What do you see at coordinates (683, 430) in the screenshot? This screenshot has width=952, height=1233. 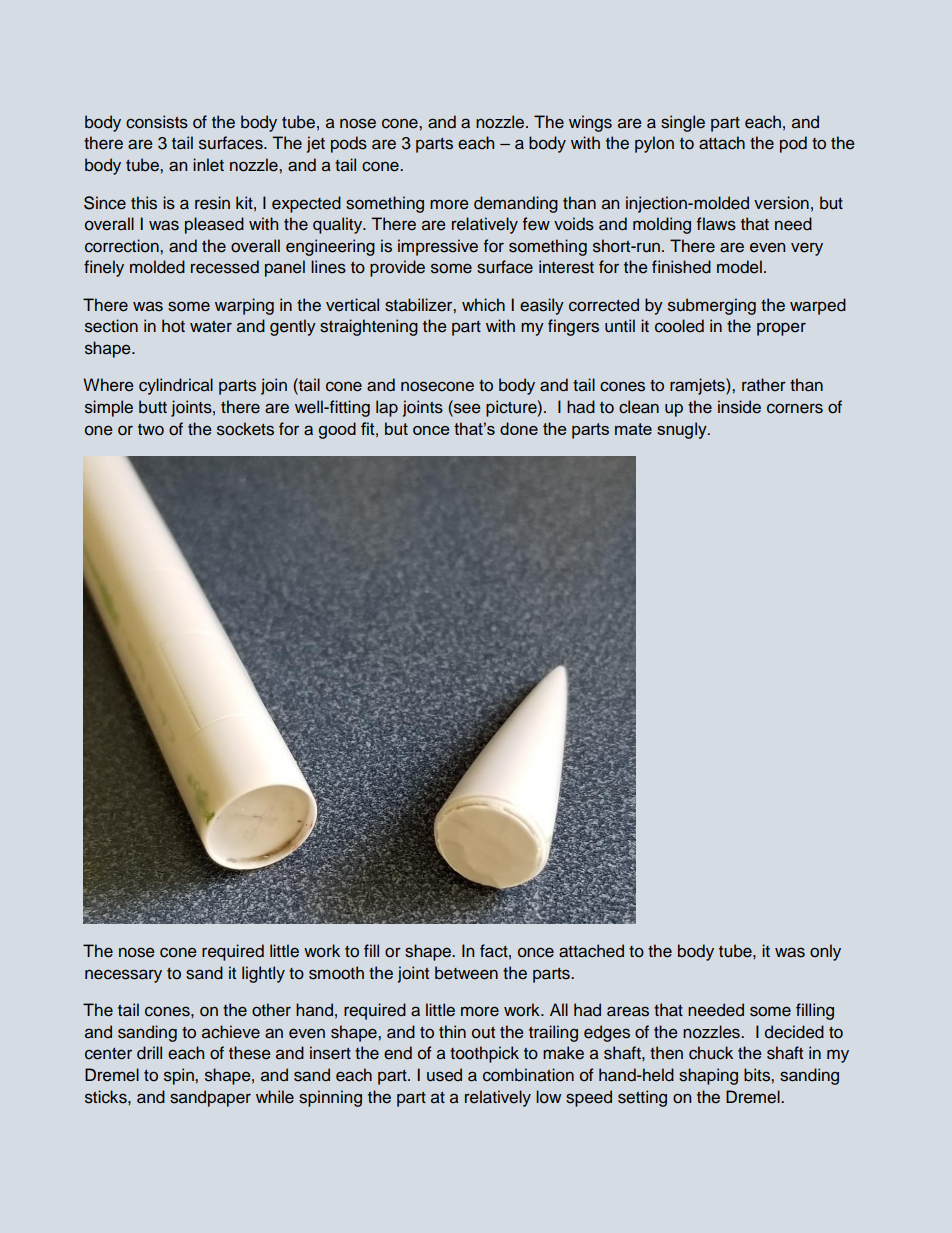 I see `snugly` at bounding box center [683, 430].
